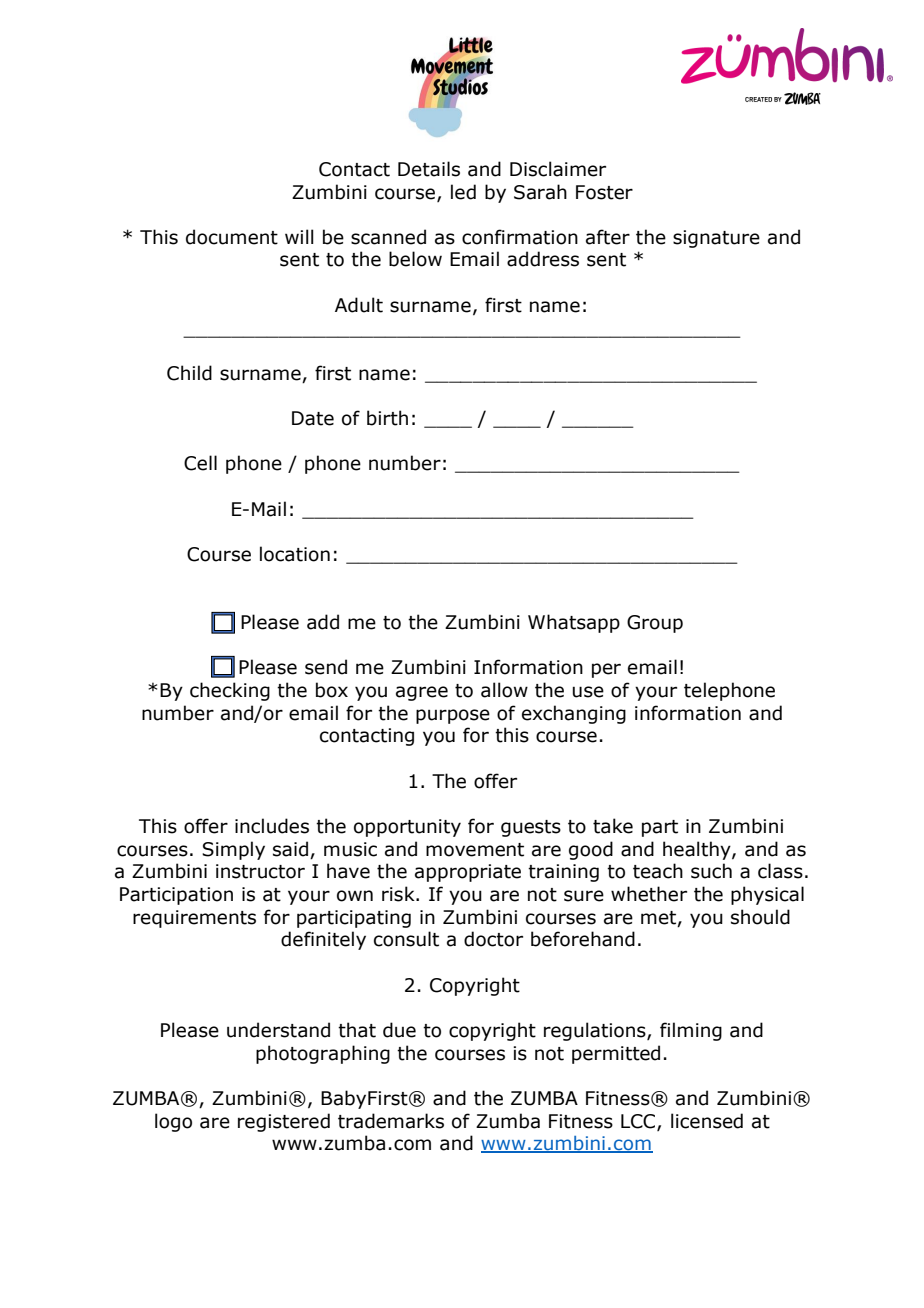  Describe the element at coordinates (716, 239) in the image. I see `signature` at that location.
